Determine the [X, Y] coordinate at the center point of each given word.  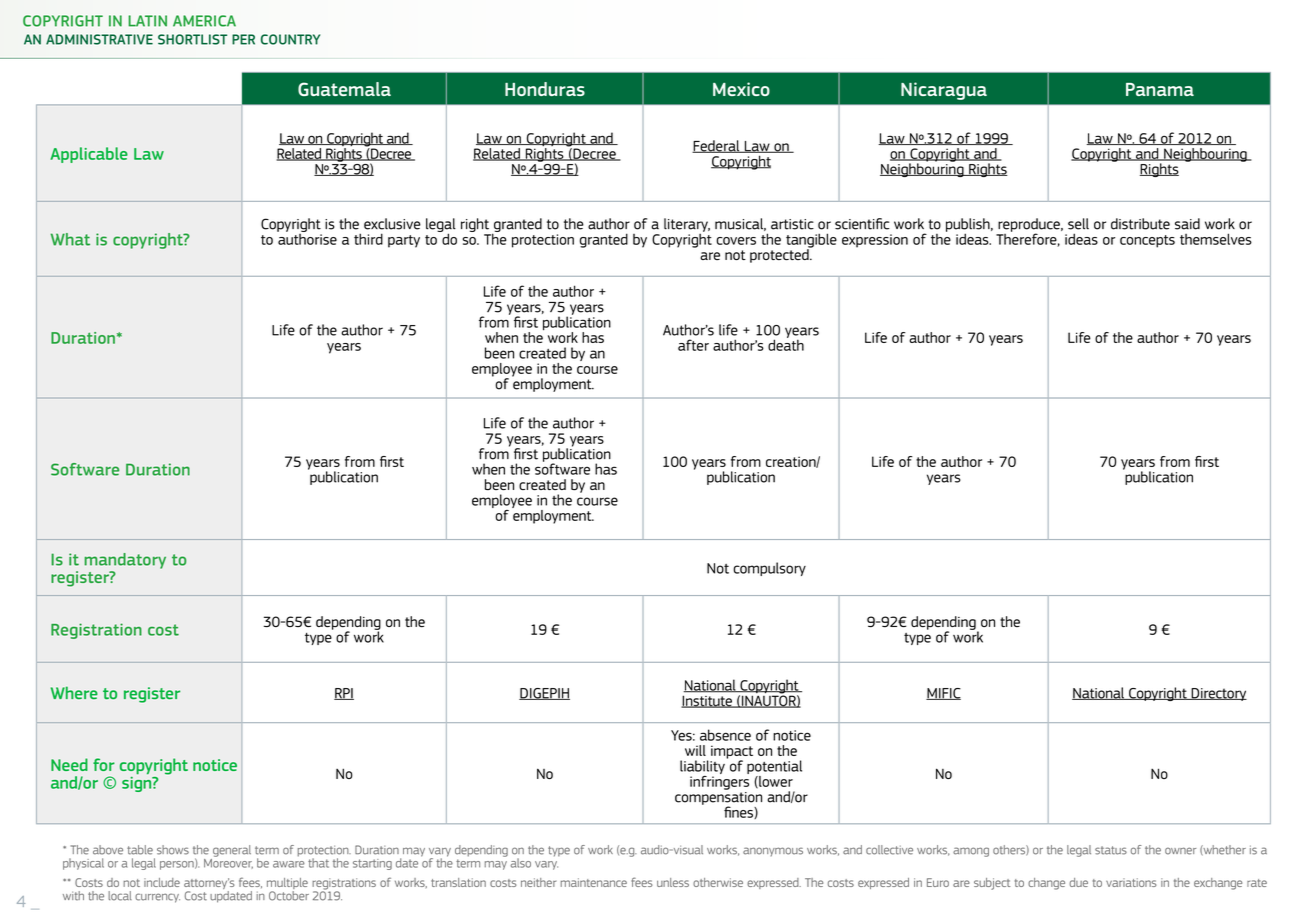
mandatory [125, 561]
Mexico [741, 89]
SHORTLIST [192, 39]
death [786, 344]
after [693, 345]
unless [673, 882]
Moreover [228, 862]
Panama [1160, 89]
